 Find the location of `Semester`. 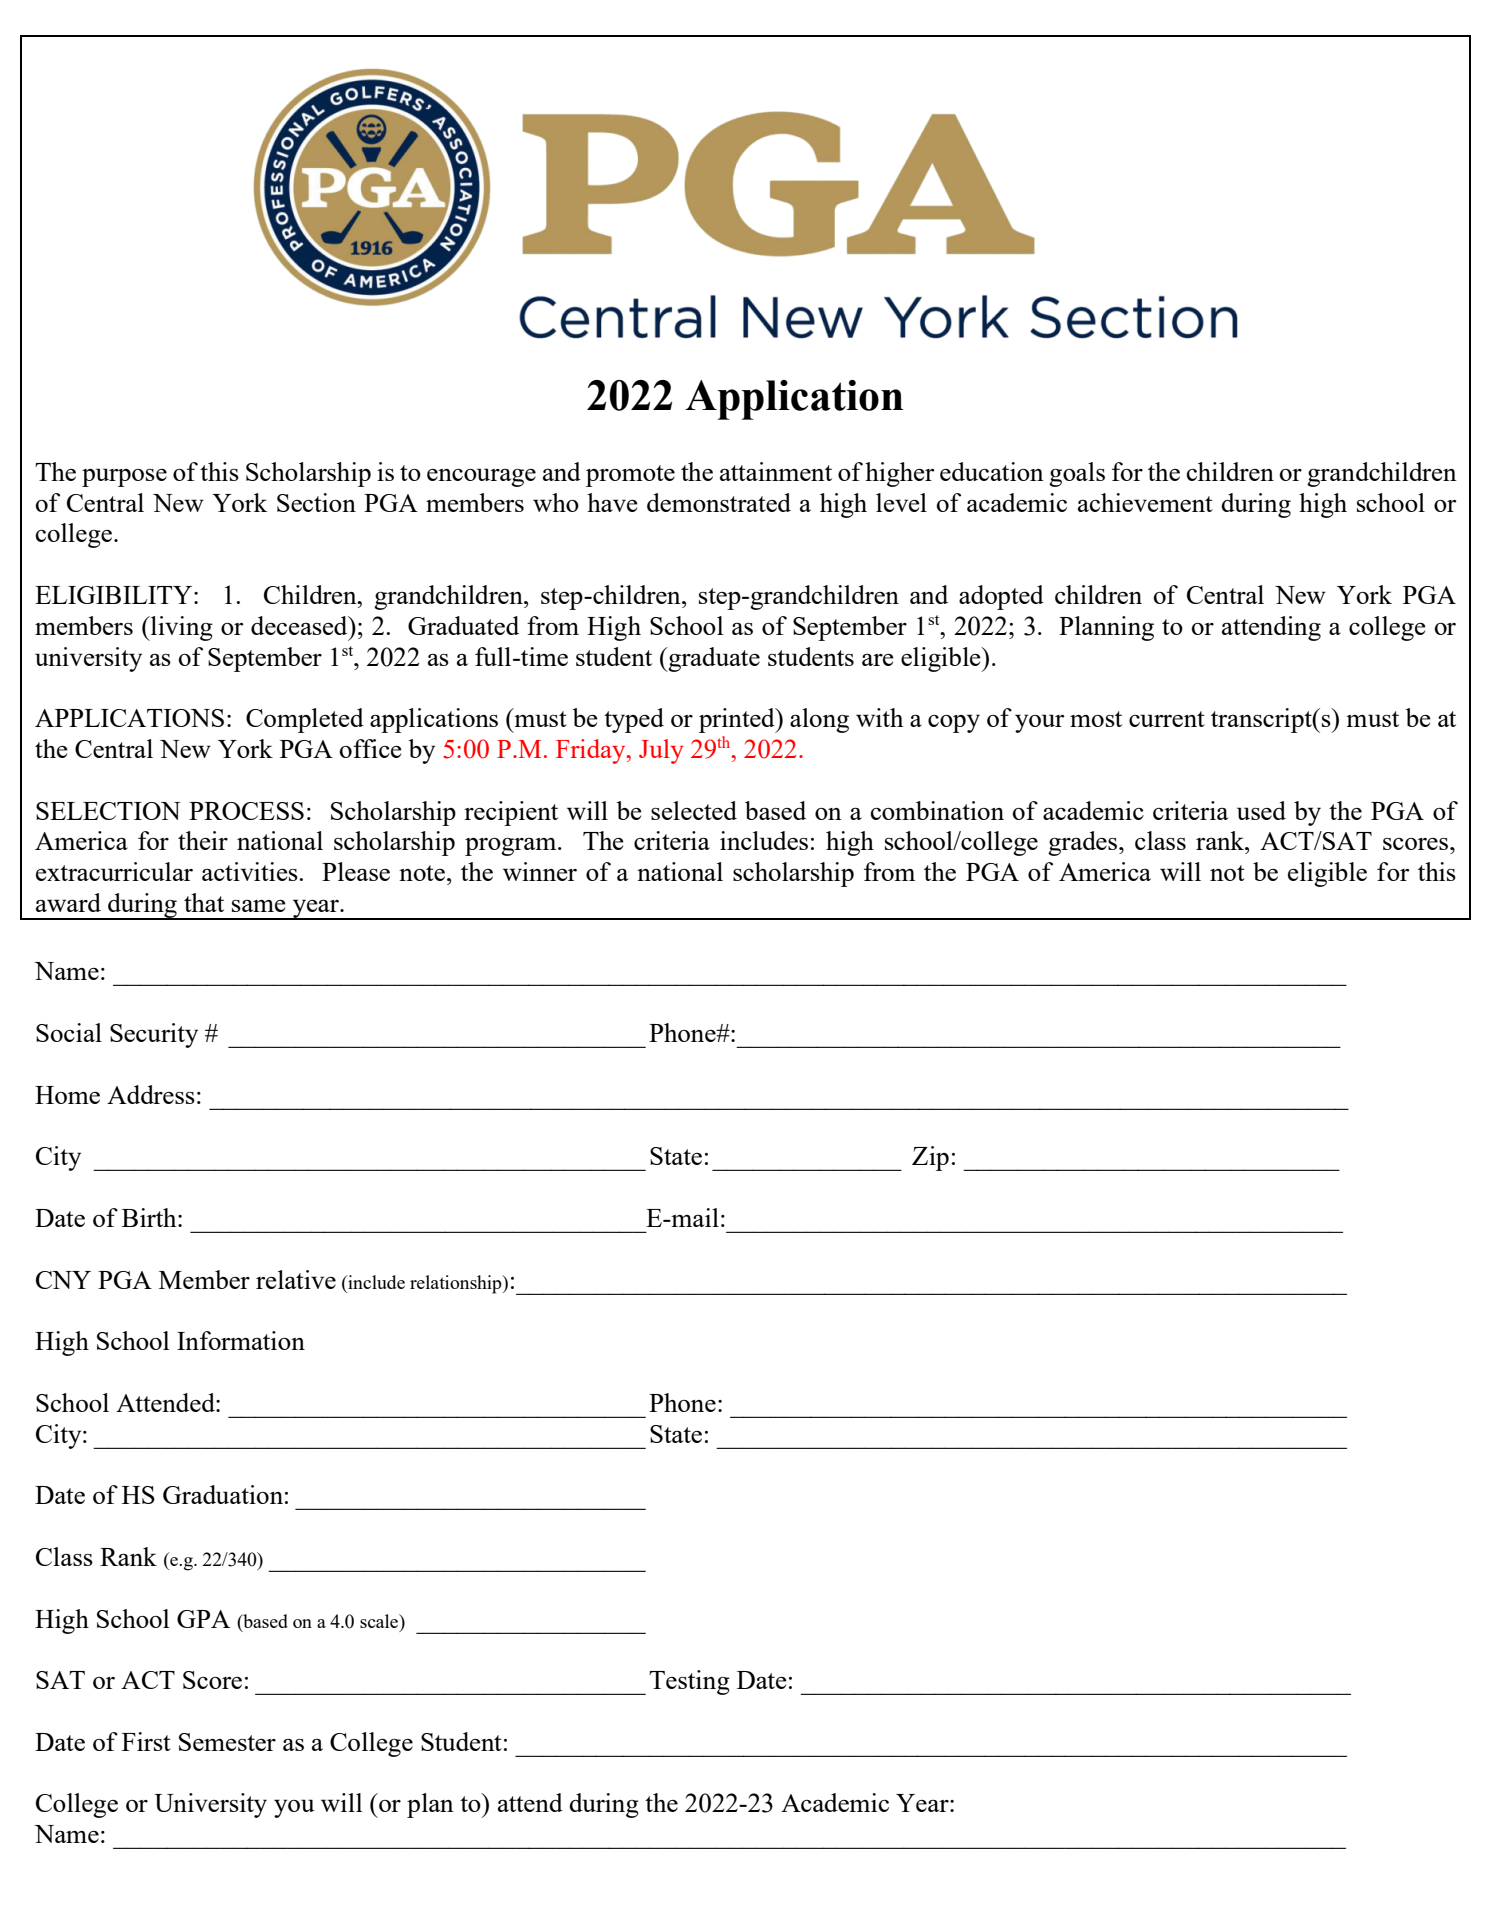

Semester is located at coordinates (227, 1742).
